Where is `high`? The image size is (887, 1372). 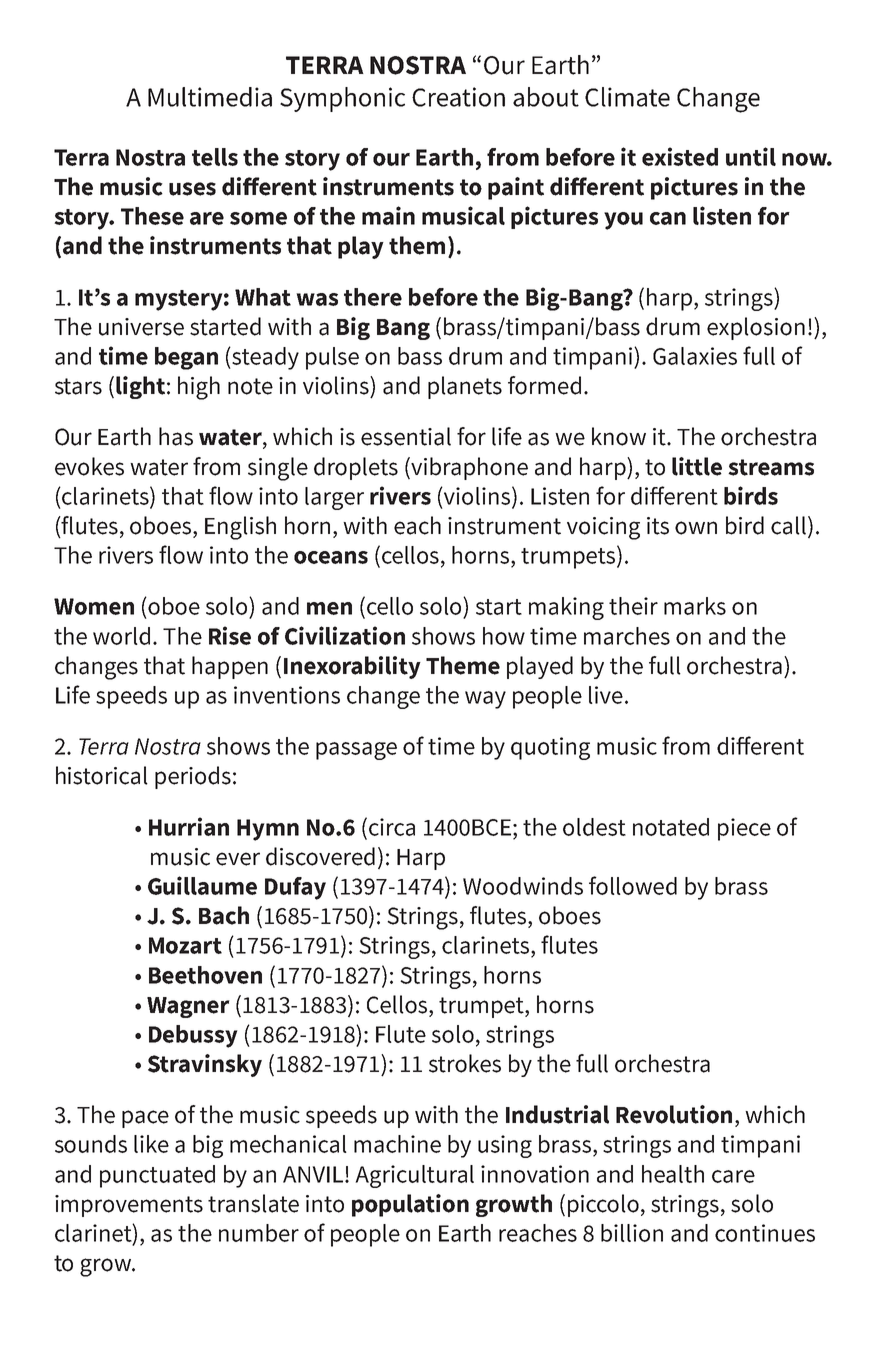 high is located at coordinates (199, 388).
